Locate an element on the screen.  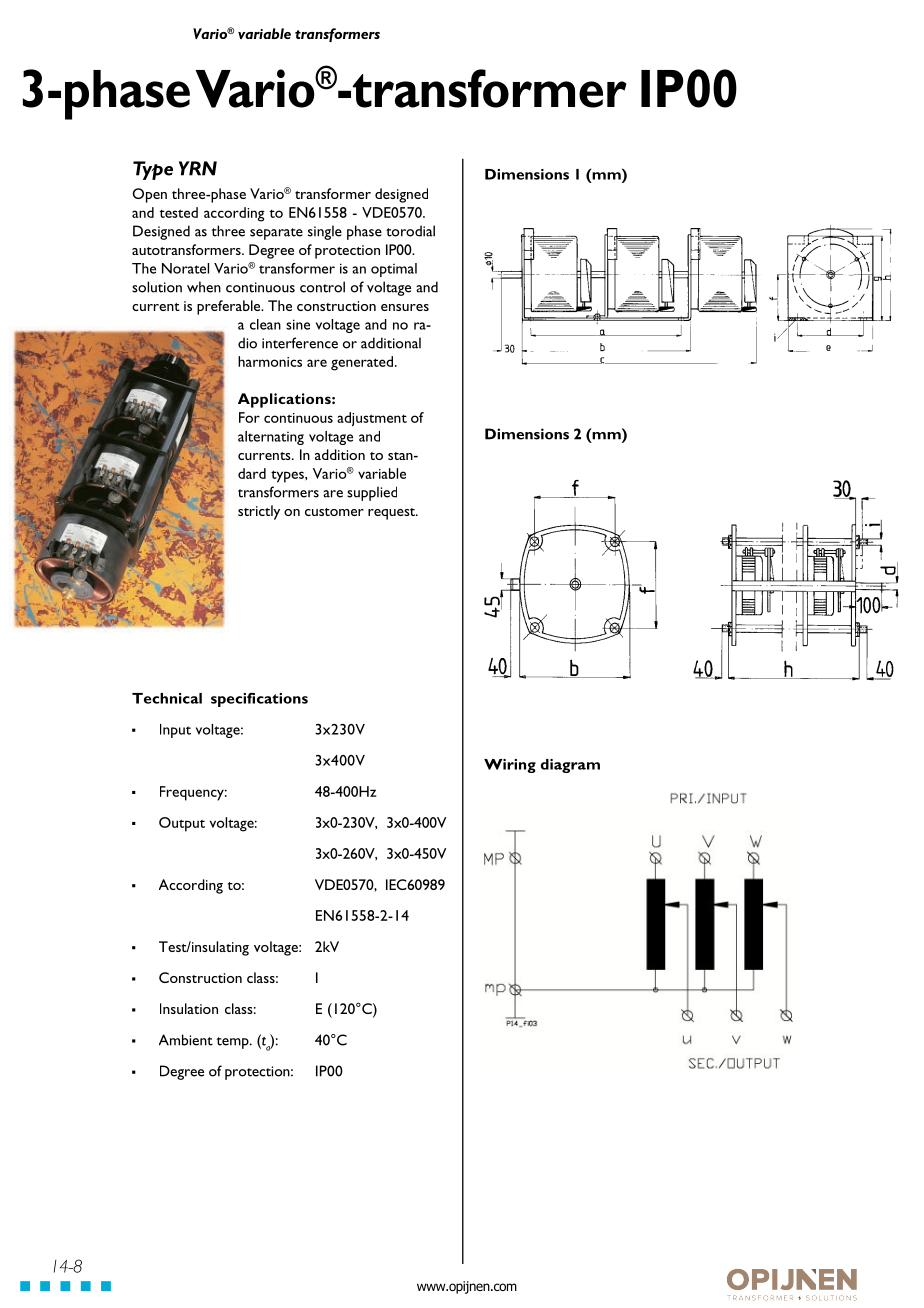
request is located at coordinates (392, 514).
